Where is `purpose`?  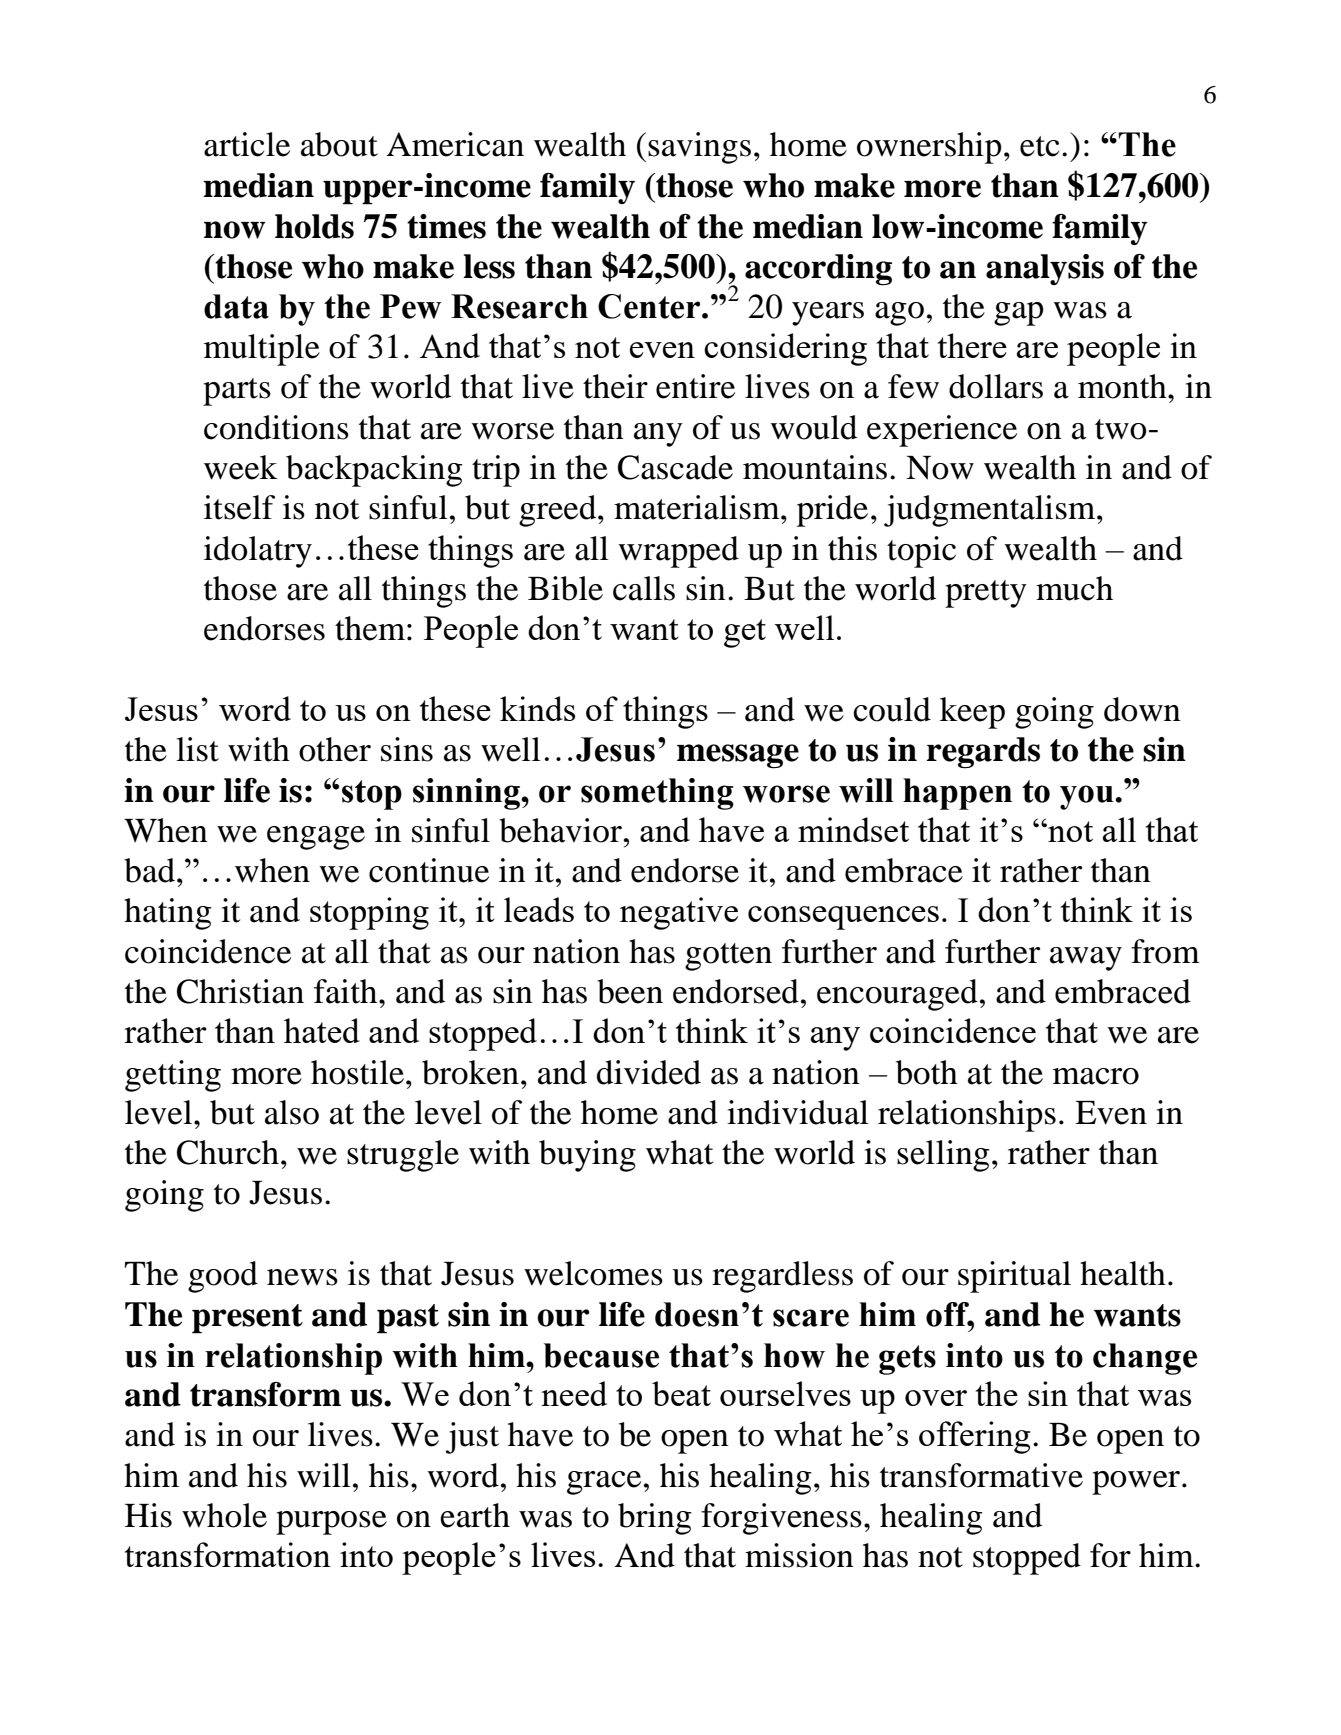
purpose is located at coordinates (331, 1523).
